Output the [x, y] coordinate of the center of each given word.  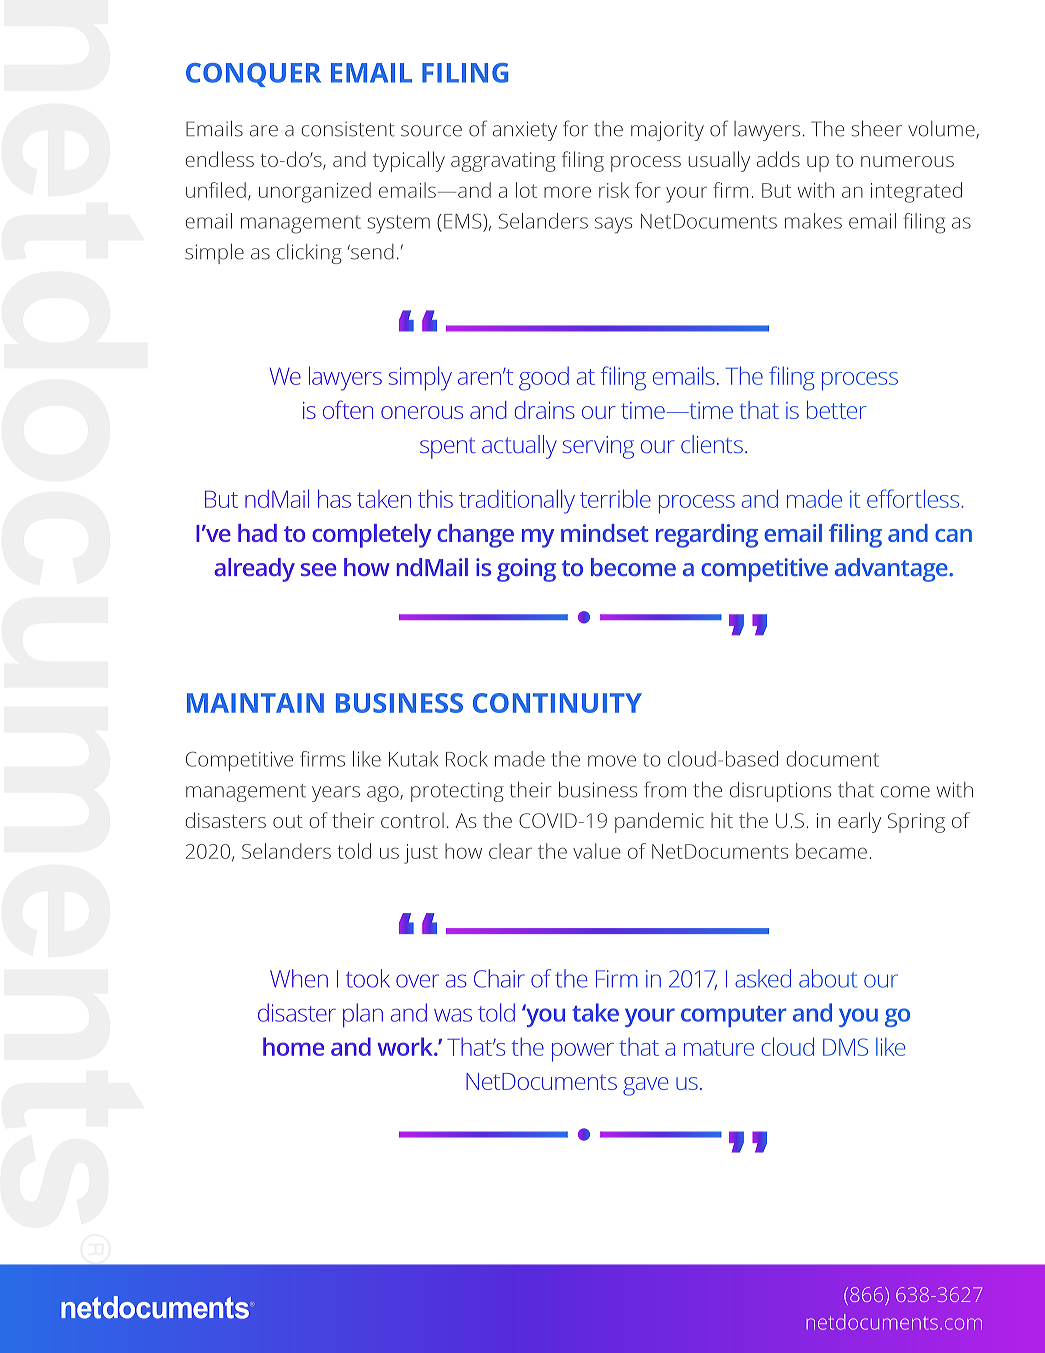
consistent [348, 129]
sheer [876, 128]
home [293, 1046]
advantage [892, 570]
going [526, 570]
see [318, 569]
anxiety [525, 131]
